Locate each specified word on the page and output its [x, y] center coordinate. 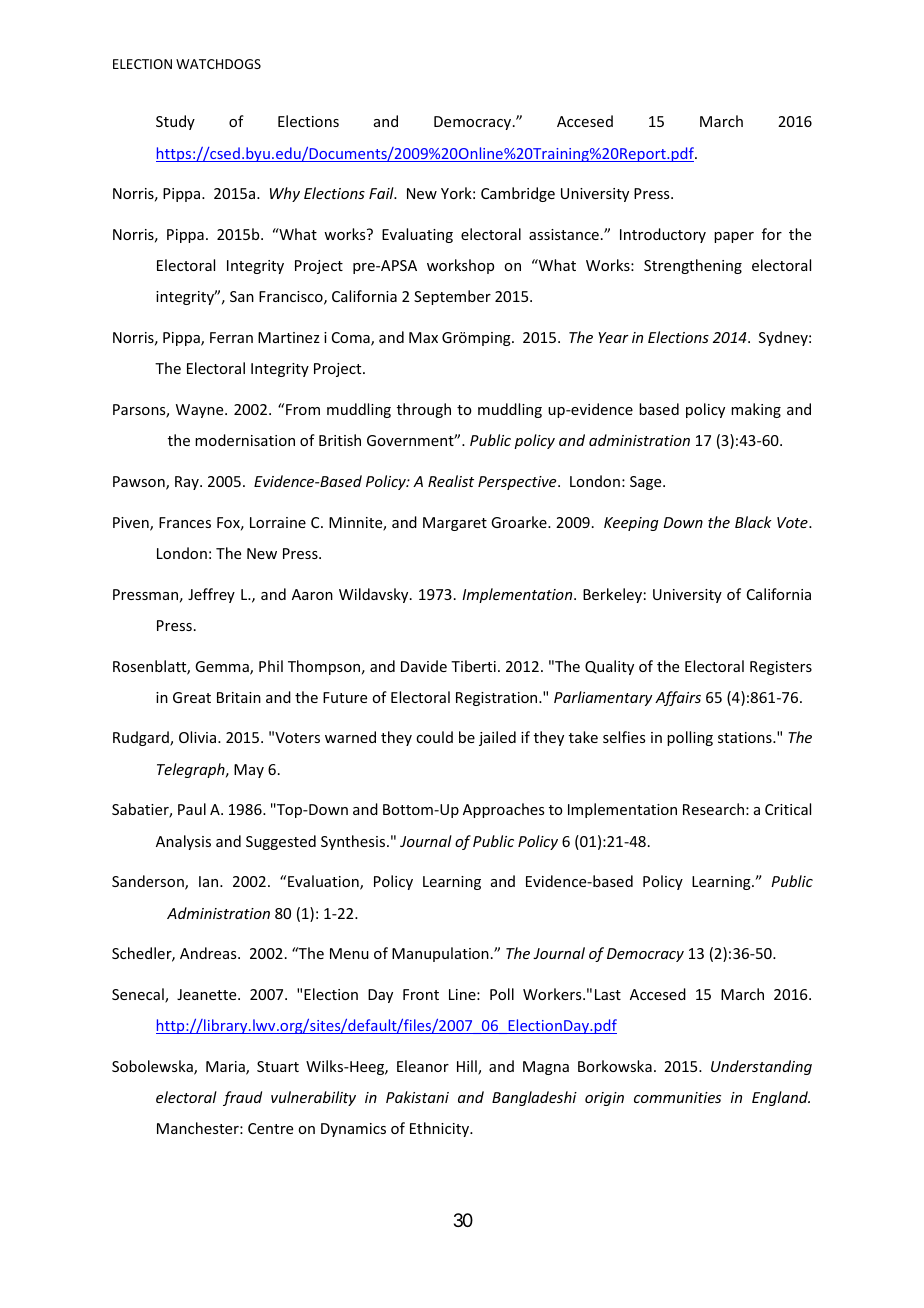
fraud [242, 1098]
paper [734, 237]
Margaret [455, 524]
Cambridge [518, 194]
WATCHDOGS [218, 64]
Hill [468, 1067]
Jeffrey [211, 595]
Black [753, 522]
